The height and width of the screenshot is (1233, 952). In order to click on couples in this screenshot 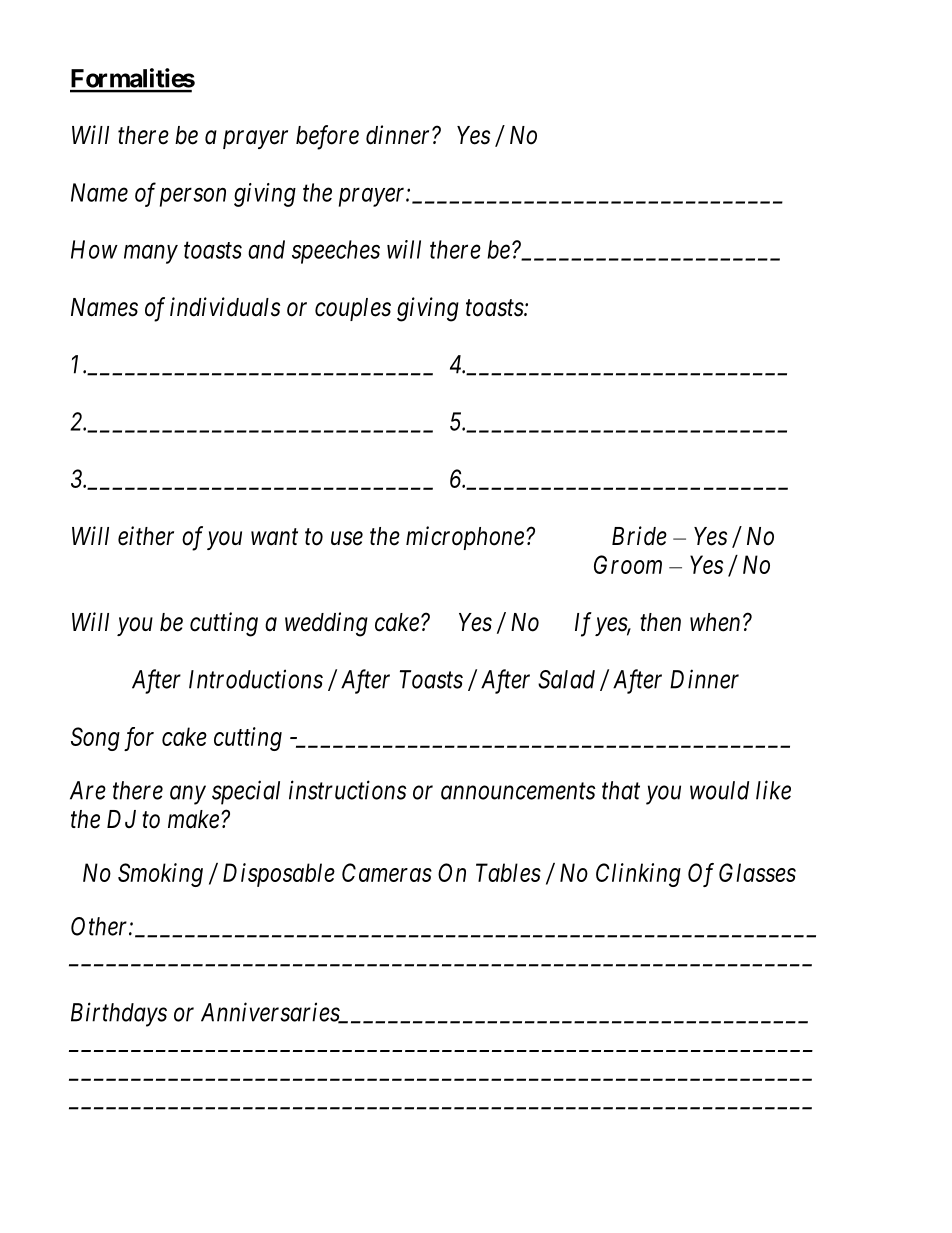, I will do `click(353, 309)`.
